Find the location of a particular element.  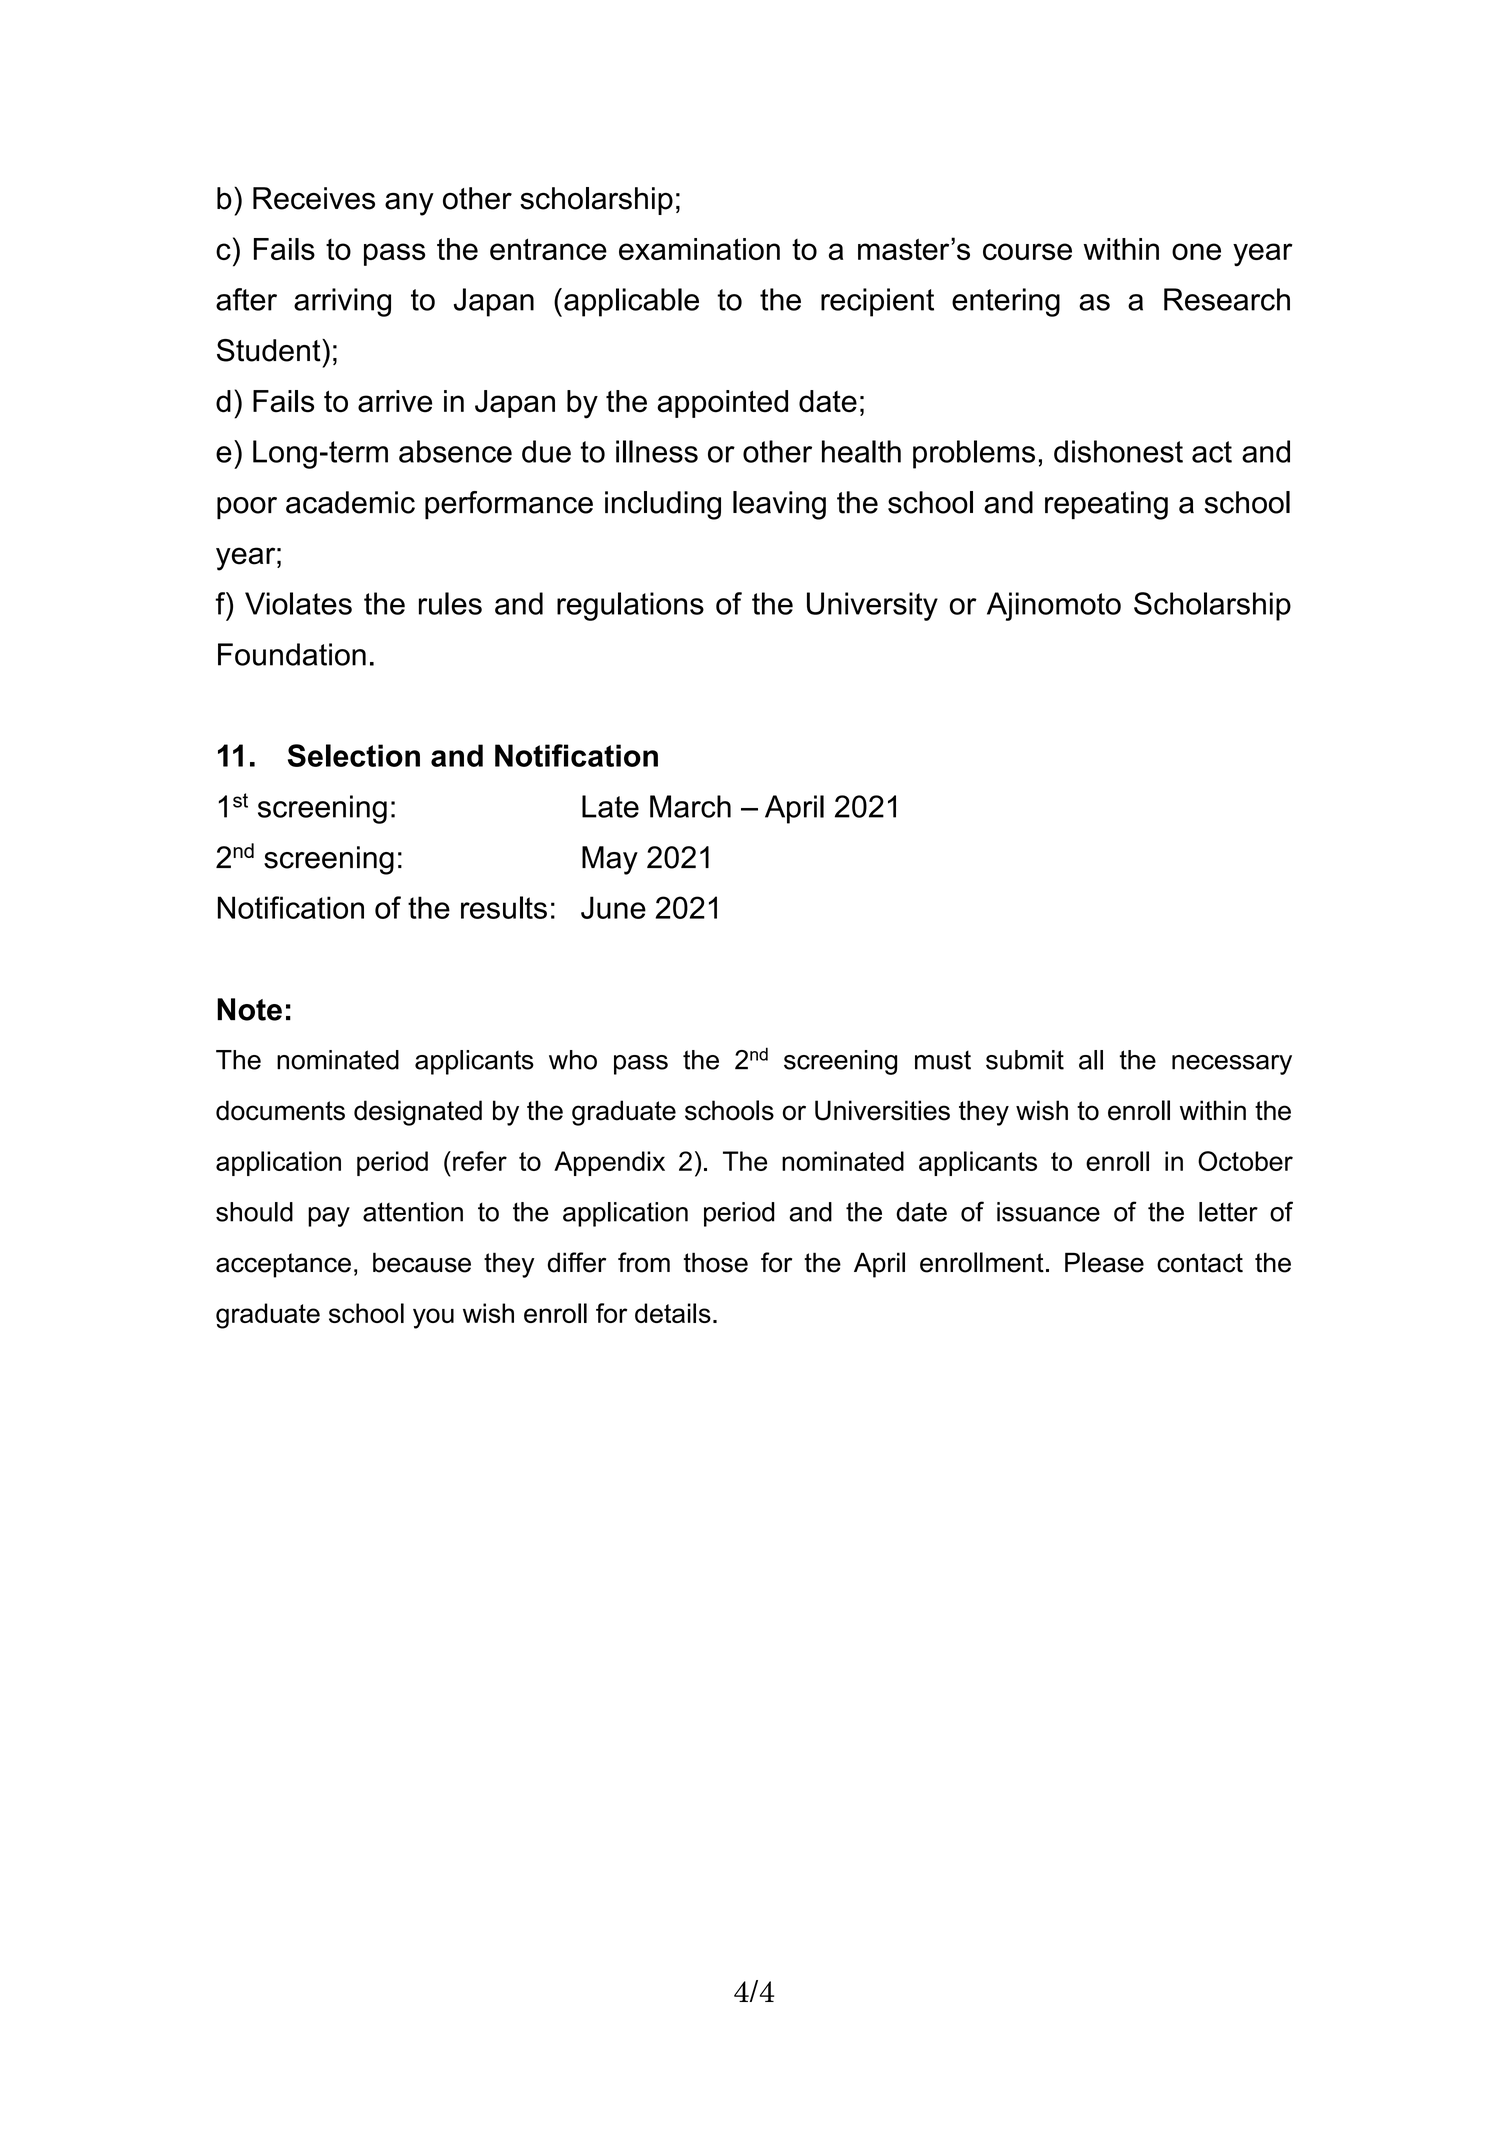

University is located at coordinates (872, 606).
